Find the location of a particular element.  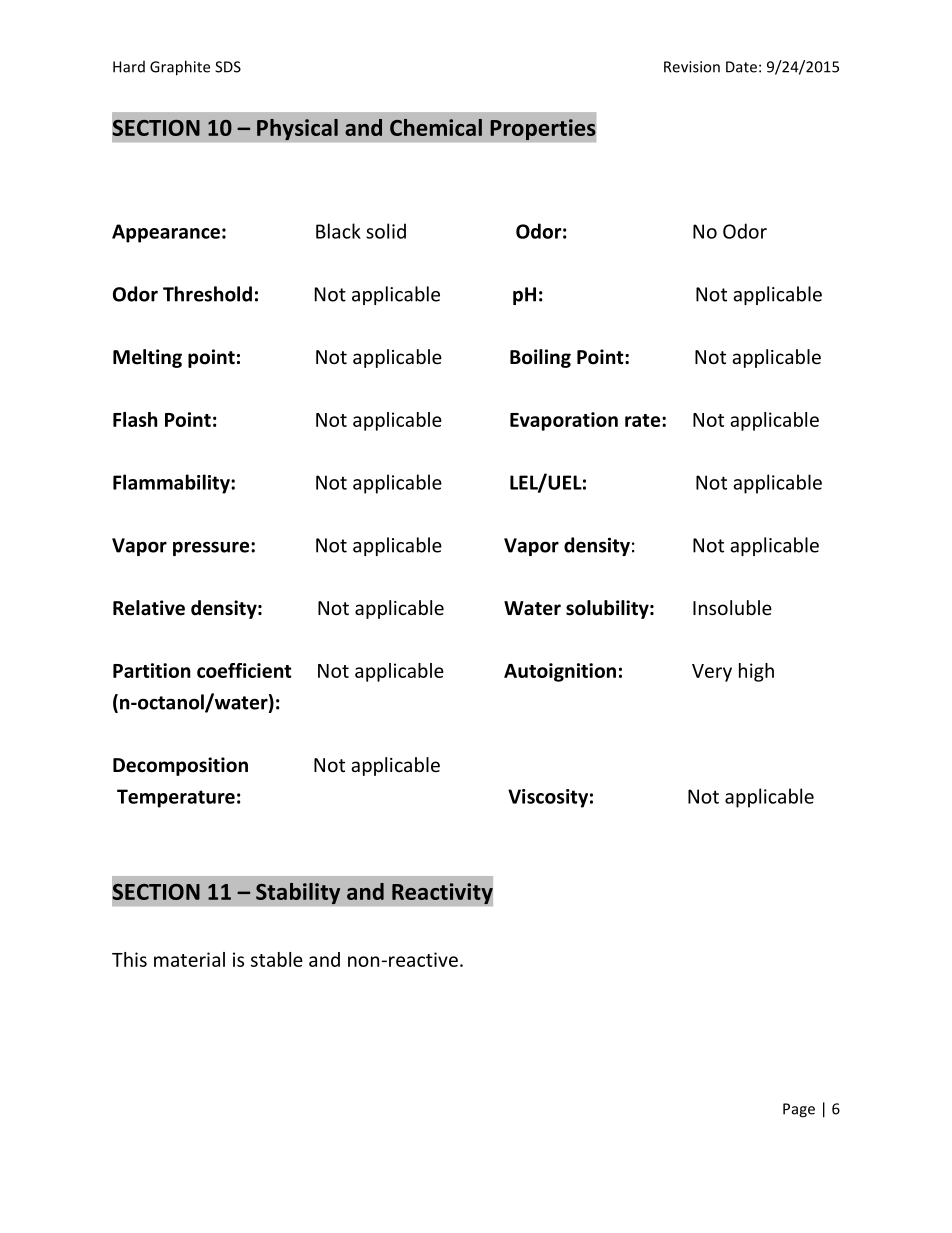

Autoignition is located at coordinates (560, 672).
